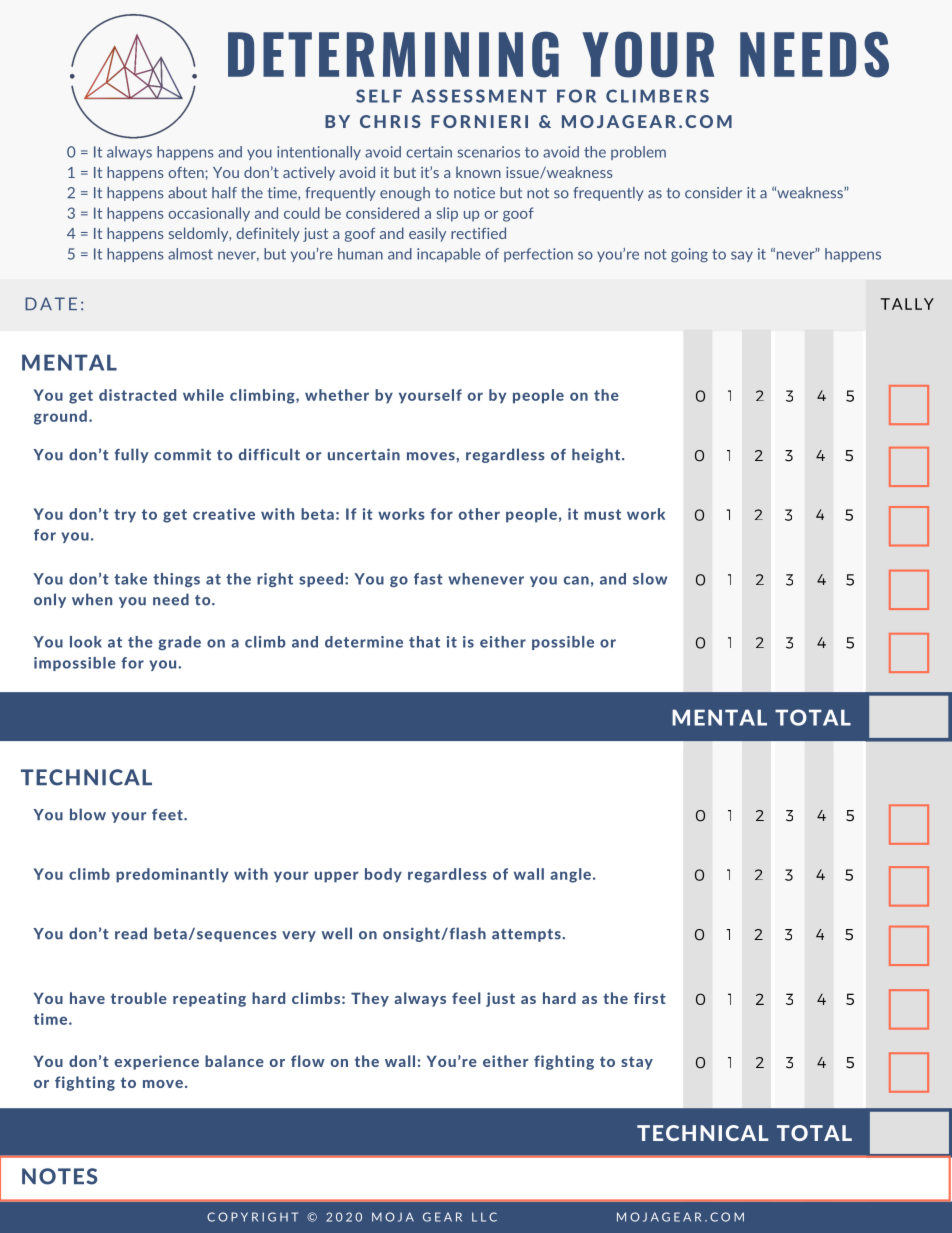 This image has height=1233, width=952. Describe the element at coordinates (383, 875) in the image. I see `body` at that location.
